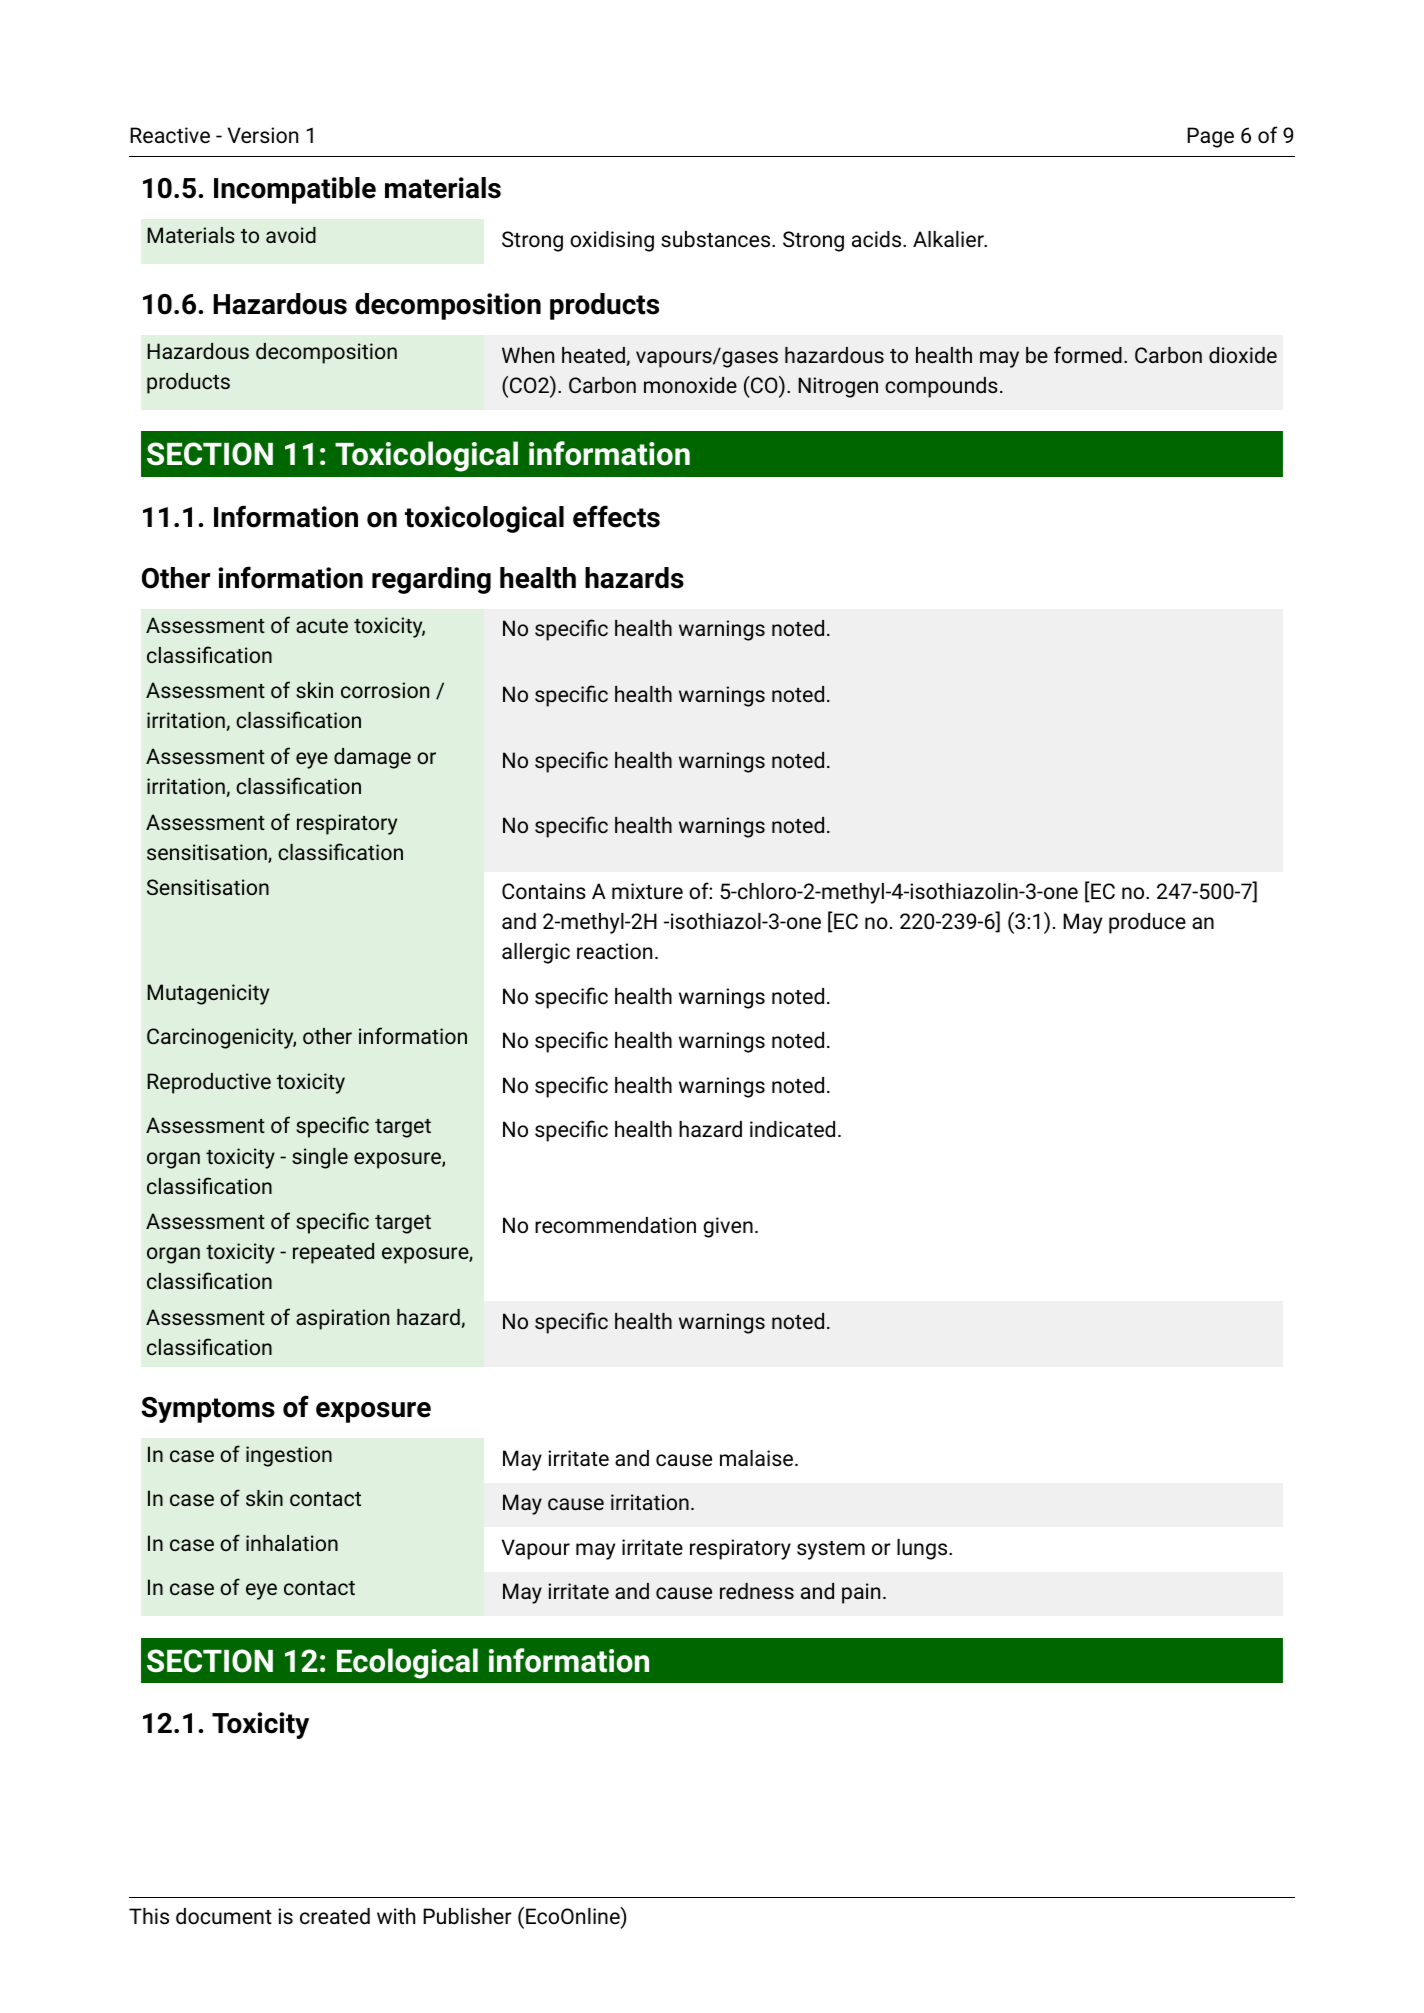  Describe the element at coordinates (322, 626) in the screenshot. I see `acute` at that location.
